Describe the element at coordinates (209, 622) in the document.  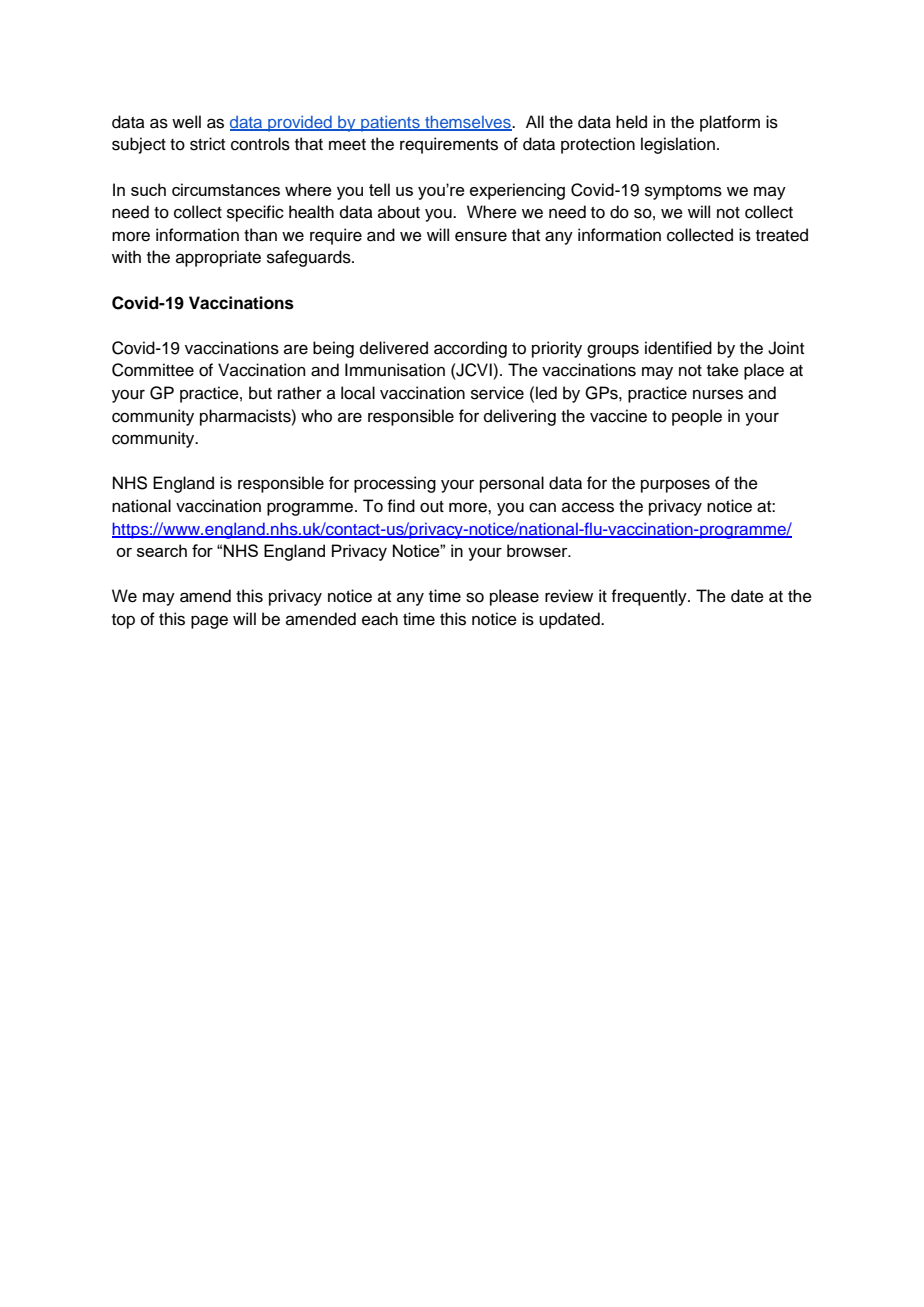
I see `page` at that location.
